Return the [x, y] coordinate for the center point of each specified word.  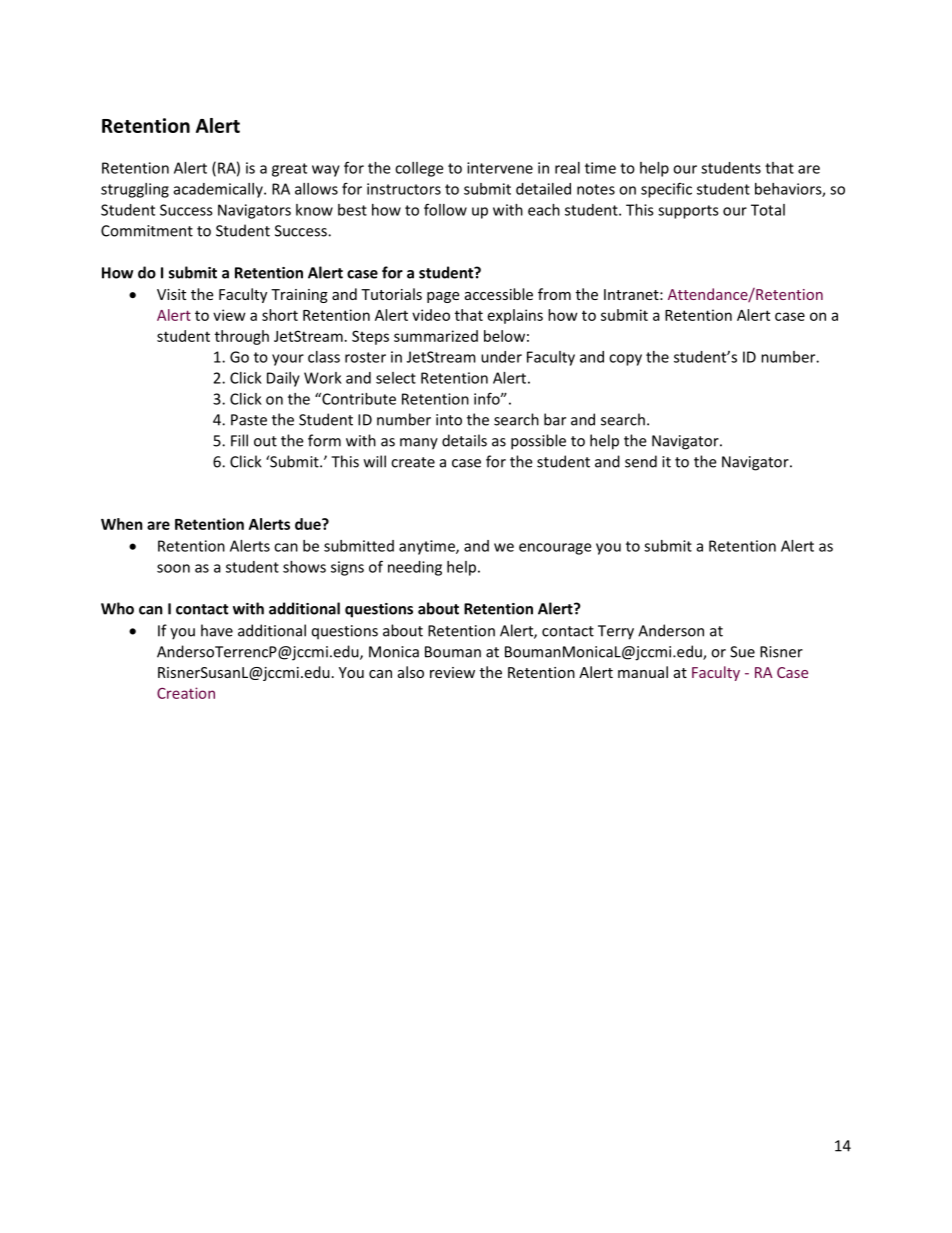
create [413, 462]
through [242, 337]
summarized [436, 336]
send [641, 461]
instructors [404, 189]
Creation [186, 693]
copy [625, 360]
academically [219, 190]
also [411, 672]
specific [666, 190]
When [122, 524]
